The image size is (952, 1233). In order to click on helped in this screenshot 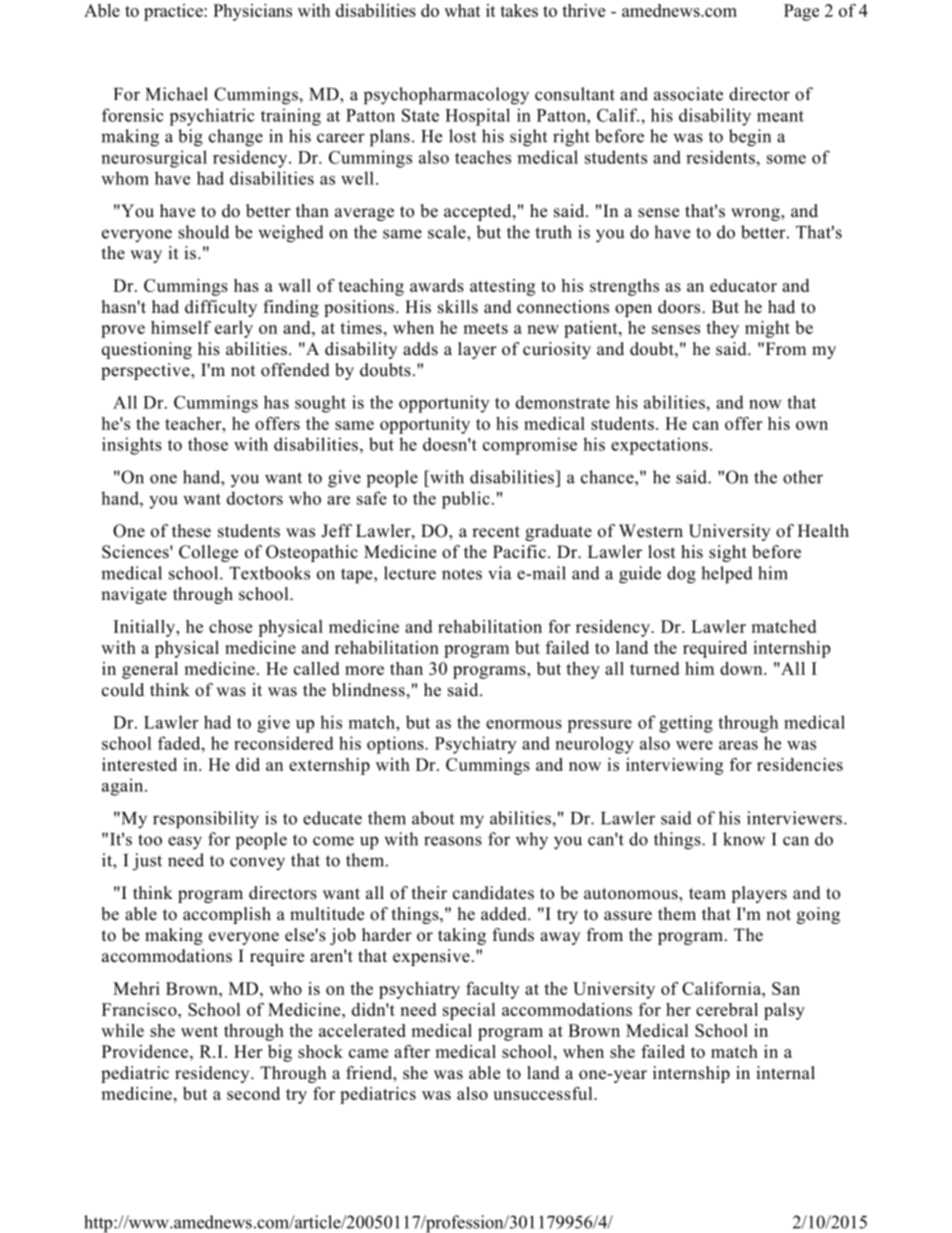, I will do `click(727, 575)`.
